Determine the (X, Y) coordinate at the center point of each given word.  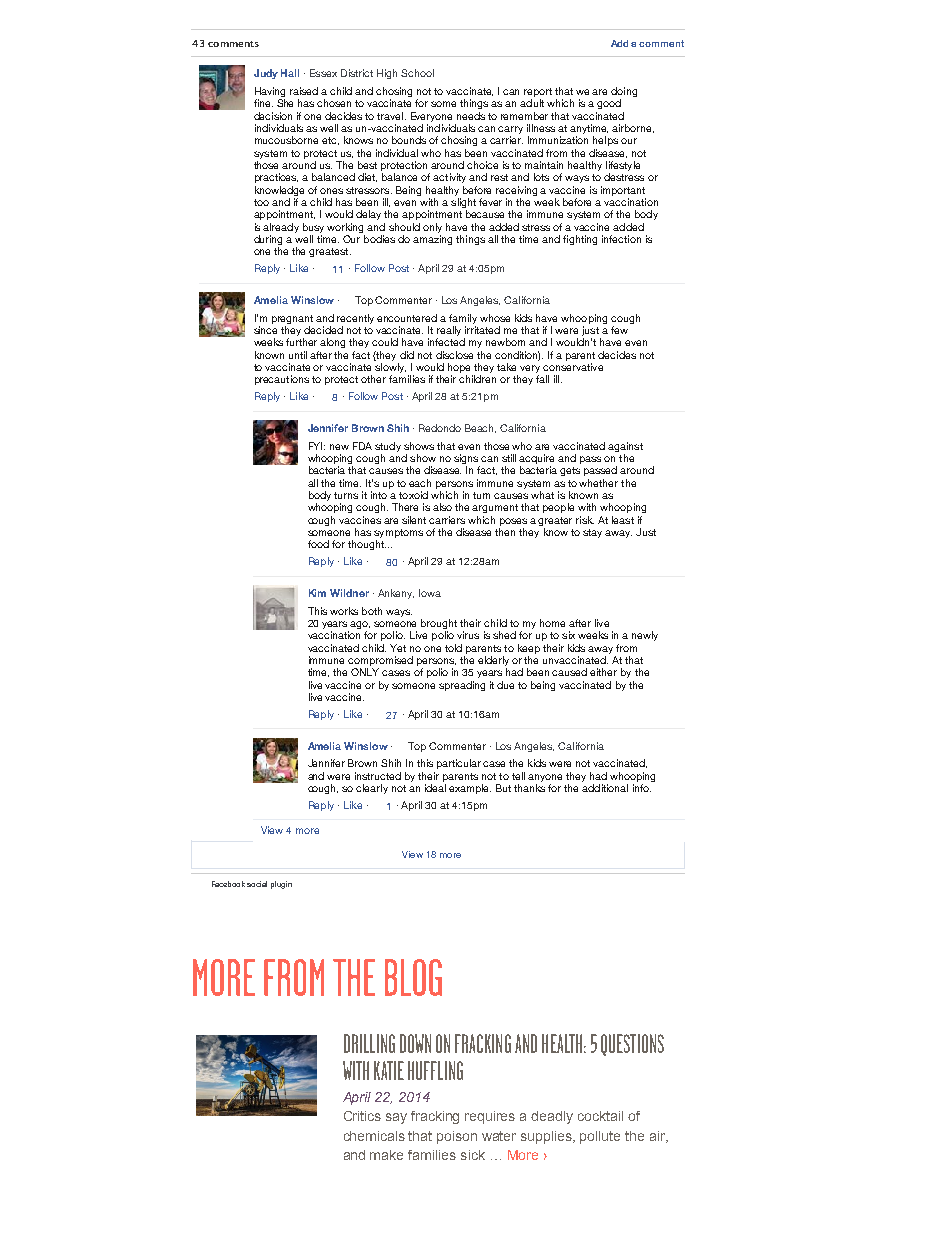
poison (457, 1137)
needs (471, 116)
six (568, 635)
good (609, 104)
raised (304, 91)
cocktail (600, 1116)
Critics (362, 1116)
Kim (317, 593)
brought (439, 625)
